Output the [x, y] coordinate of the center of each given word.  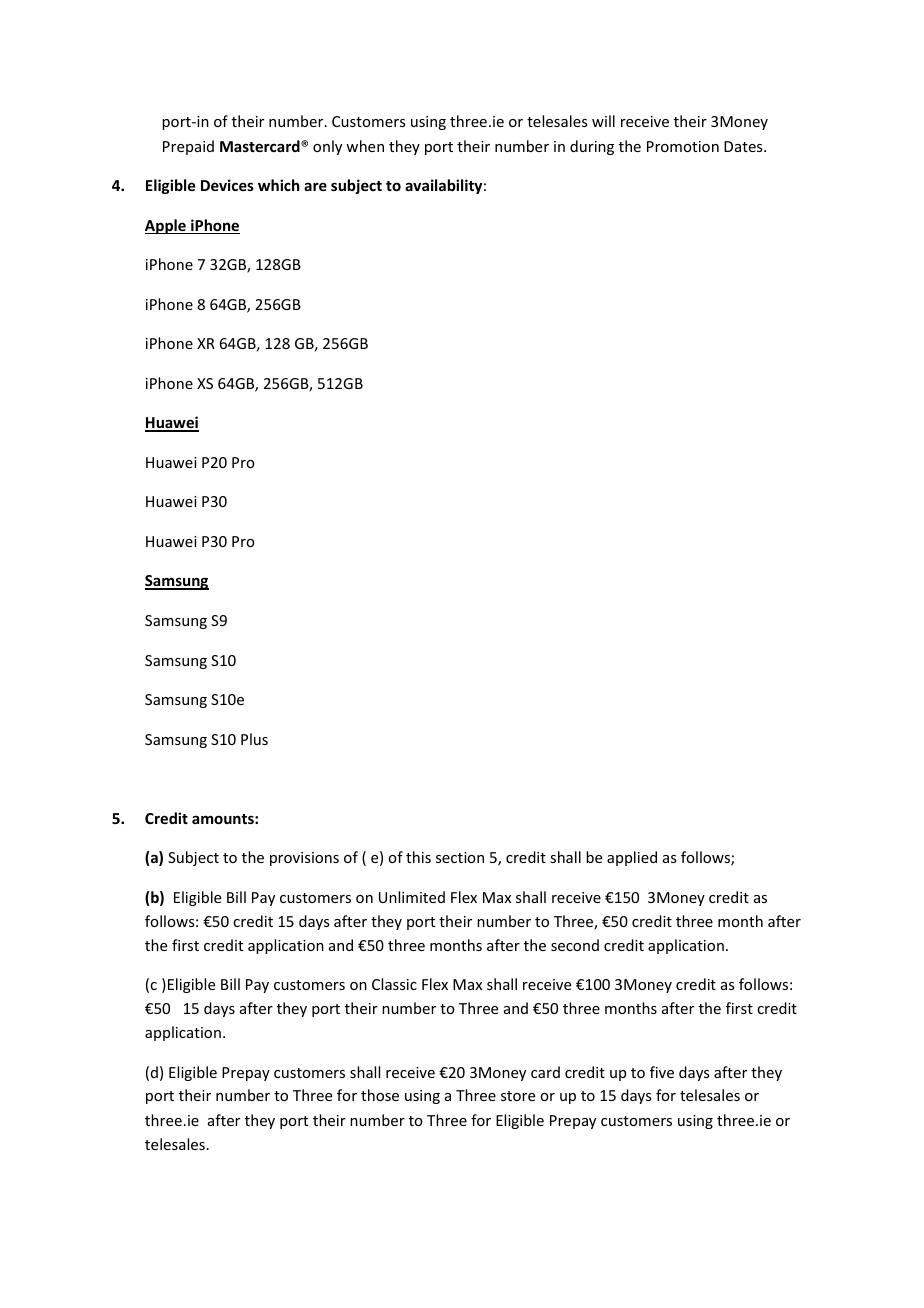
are [315, 186]
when [365, 146]
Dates [744, 146]
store [518, 1096]
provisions [304, 859]
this [418, 857]
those [380, 1095]
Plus [254, 739]
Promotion [683, 146]
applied [632, 858]
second [575, 945]
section [460, 857]
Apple [166, 226]
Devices [227, 185]
